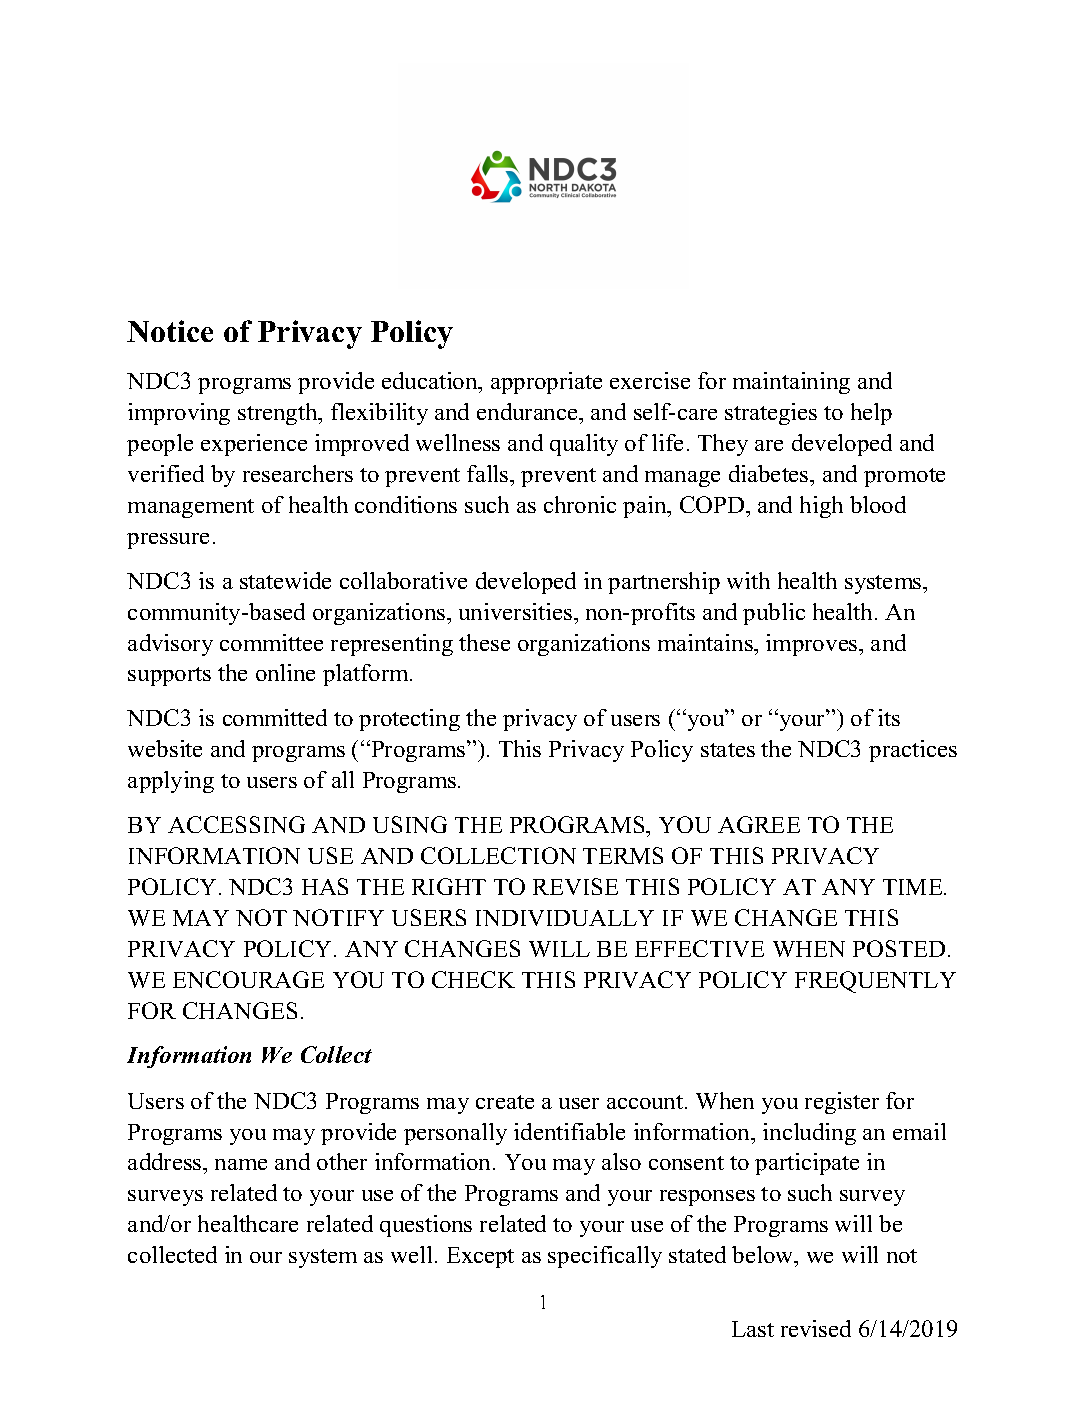 Image resolution: width=1087 pixels, height=1407 pixels. What do you see at coordinates (546, 383) in the screenshot?
I see `appropriate` at bounding box center [546, 383].
